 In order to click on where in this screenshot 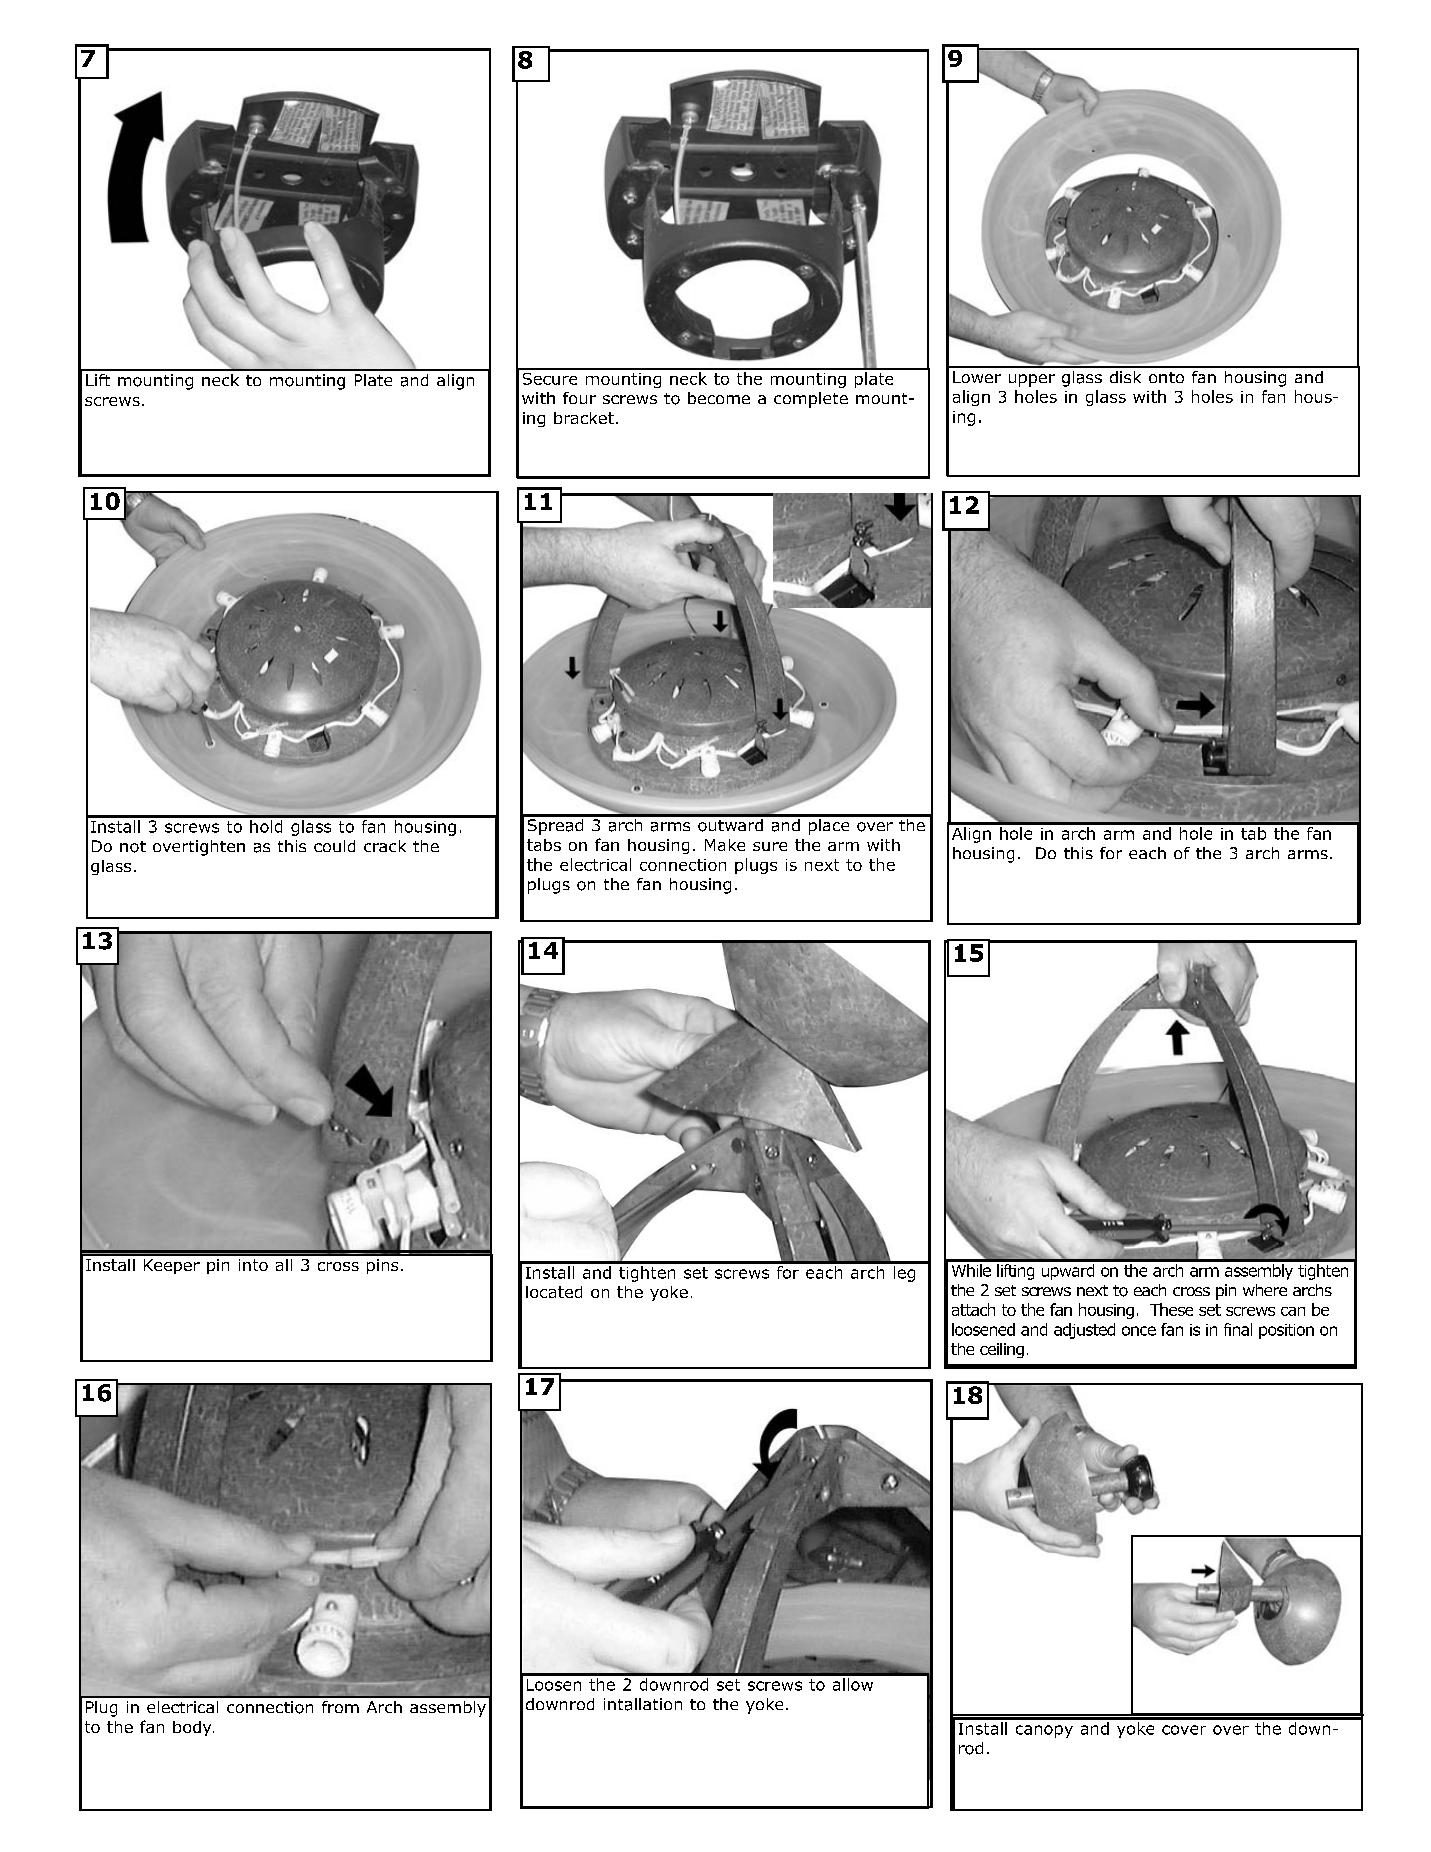, I will do `click(1265, 1290)`.
